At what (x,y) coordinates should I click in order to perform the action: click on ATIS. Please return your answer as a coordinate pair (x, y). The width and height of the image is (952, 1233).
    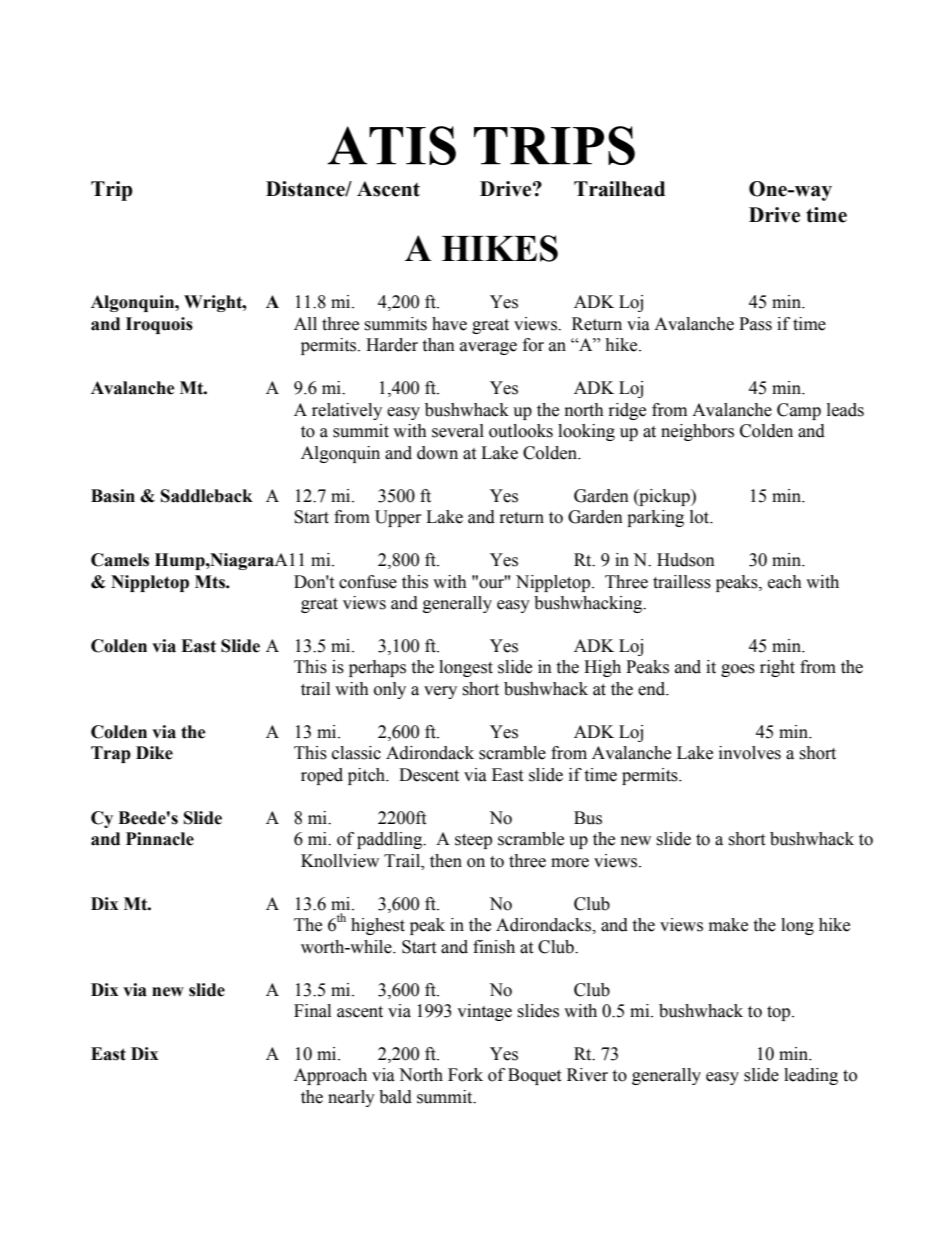
    Looking at the image, I should click on (391, 145).
